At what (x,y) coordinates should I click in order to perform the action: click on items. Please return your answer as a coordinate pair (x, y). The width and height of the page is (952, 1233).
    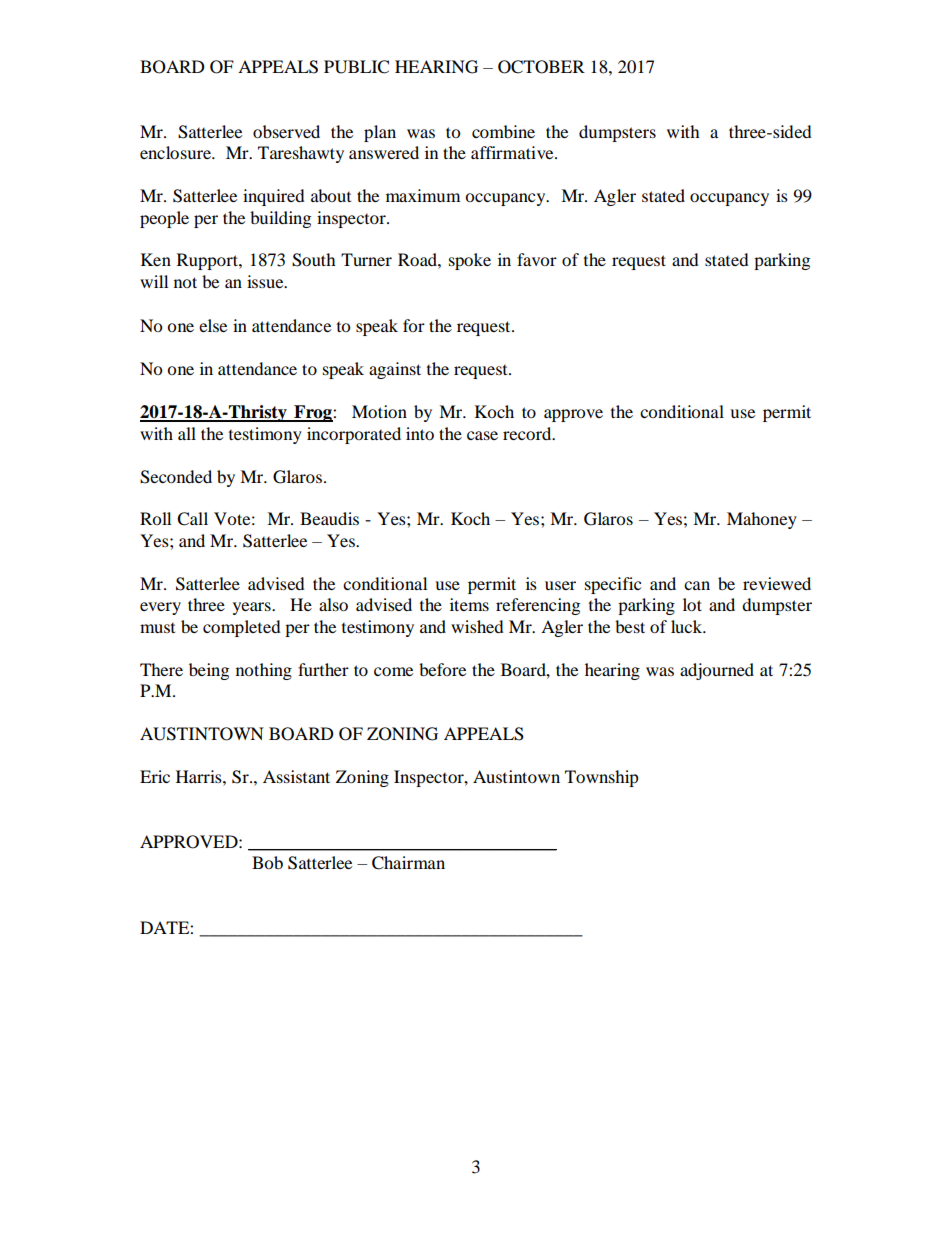
    Looking at the image, I should click on (469, 604).
